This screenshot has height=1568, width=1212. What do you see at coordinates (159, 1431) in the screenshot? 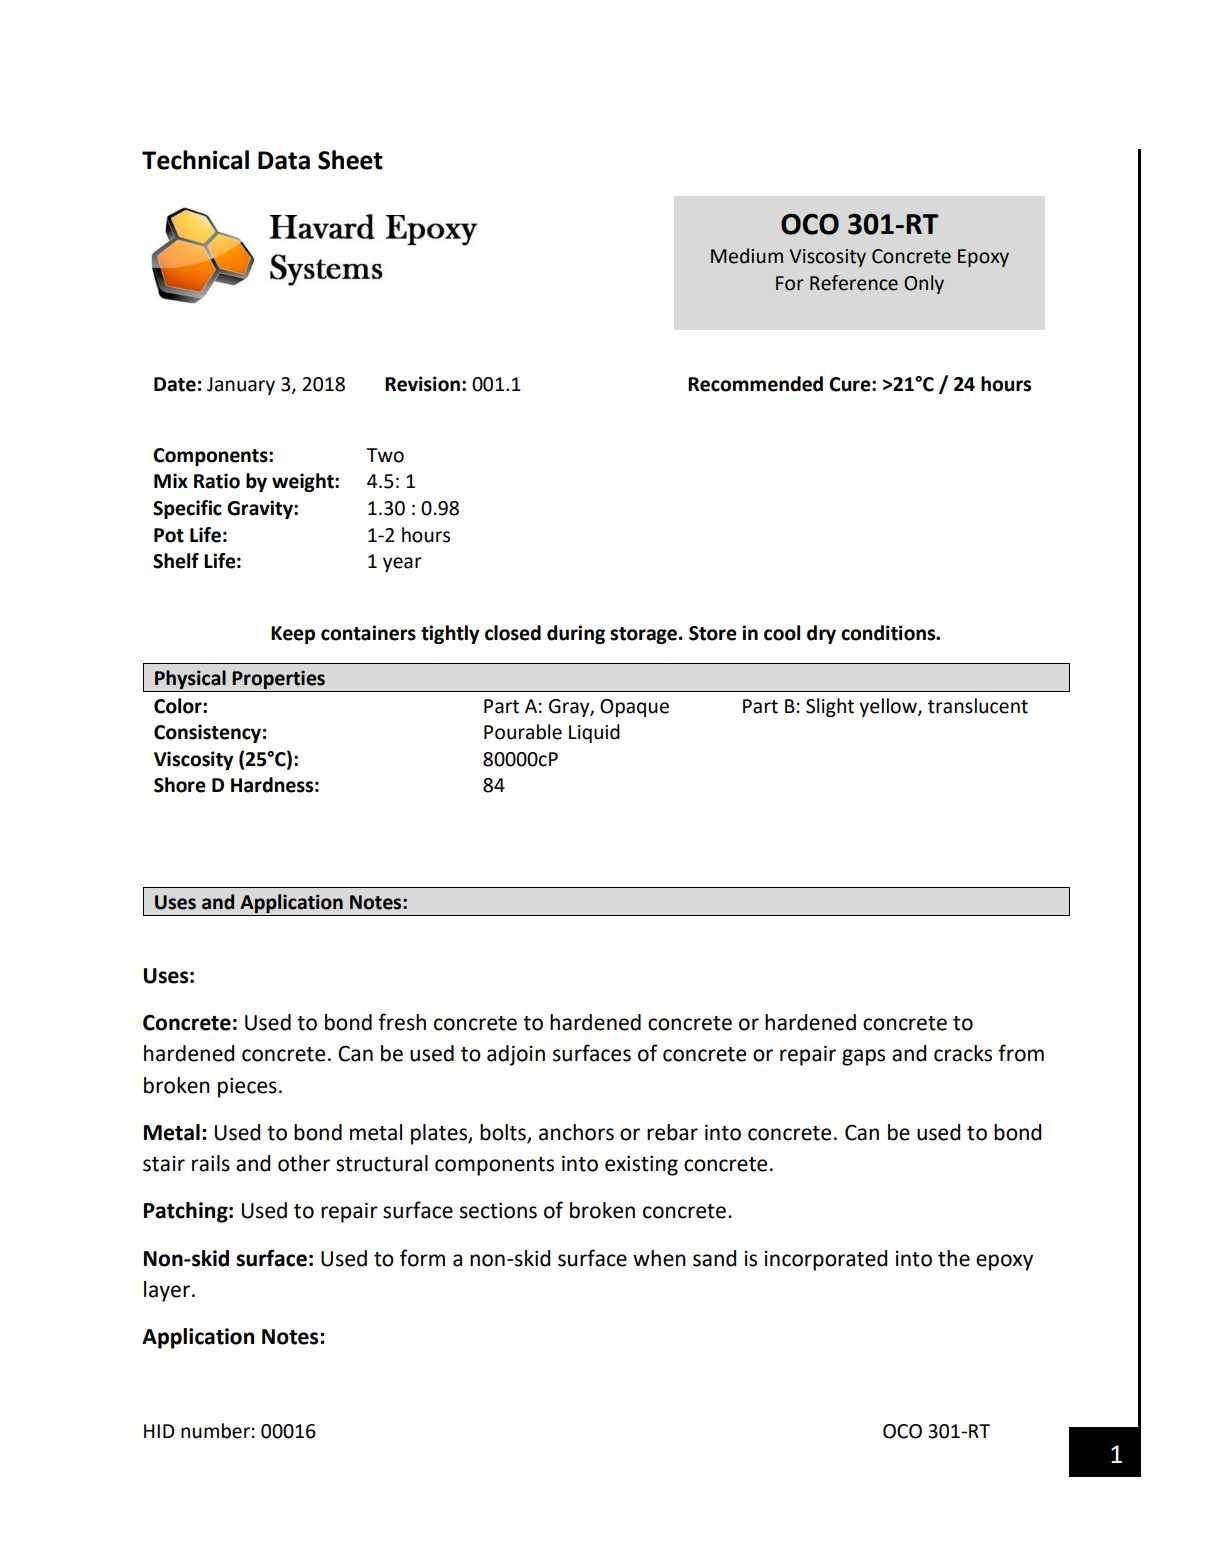
I see `HID` at bounding box center [159, 1431].
